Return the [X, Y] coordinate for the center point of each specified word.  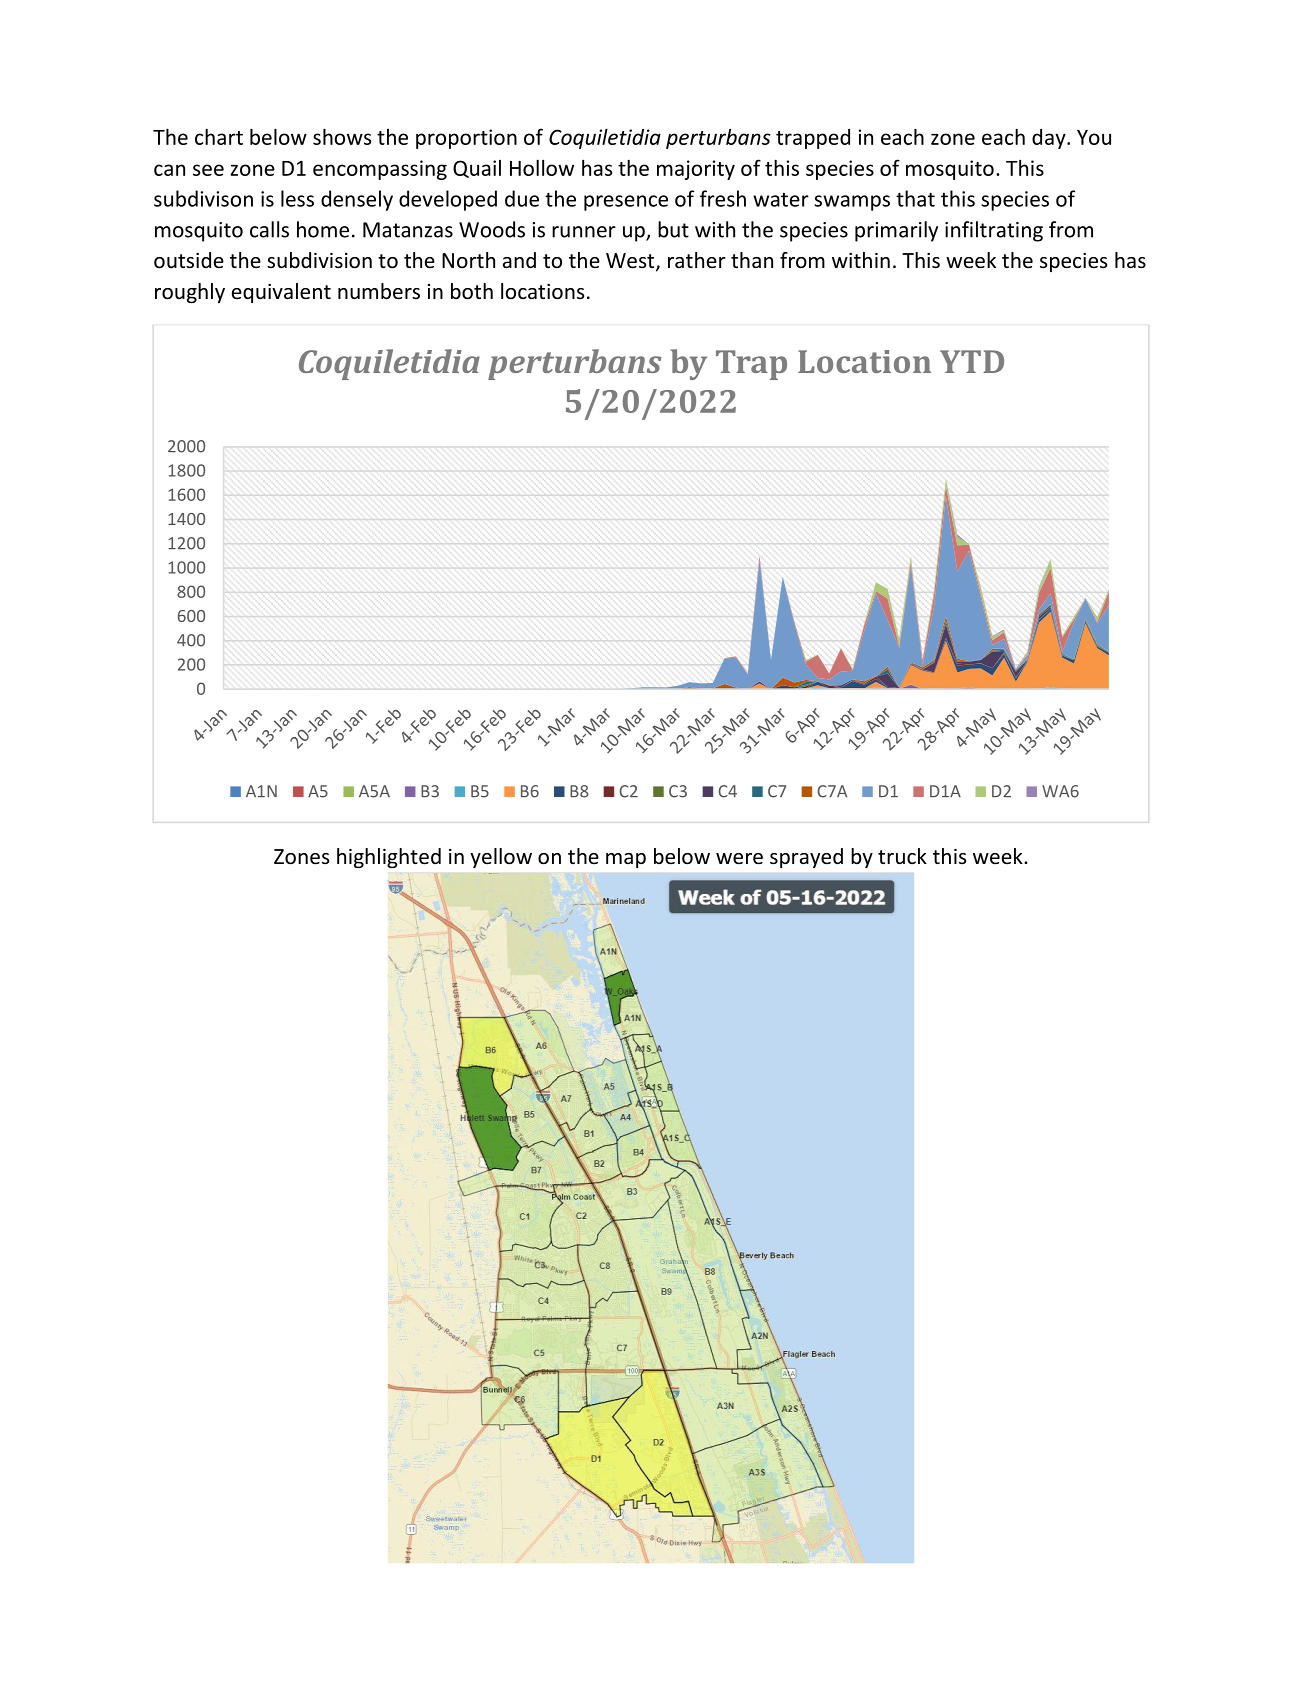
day [1050, 139]
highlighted [389, 858]
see [208, 170]
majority [696, 170]
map [626, 860]
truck [902, 856]
